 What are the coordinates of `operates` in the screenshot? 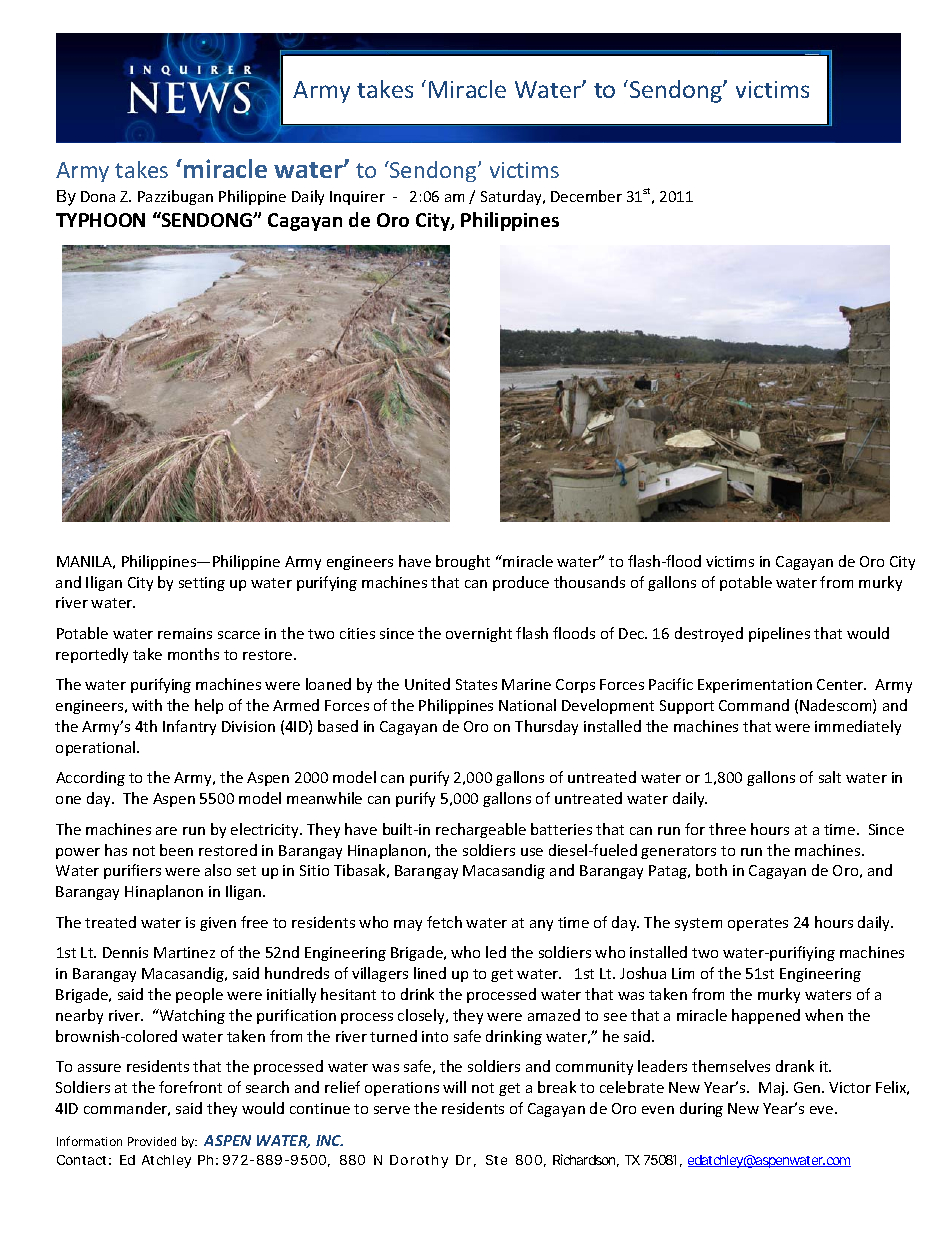 It's located at (758, 924).
